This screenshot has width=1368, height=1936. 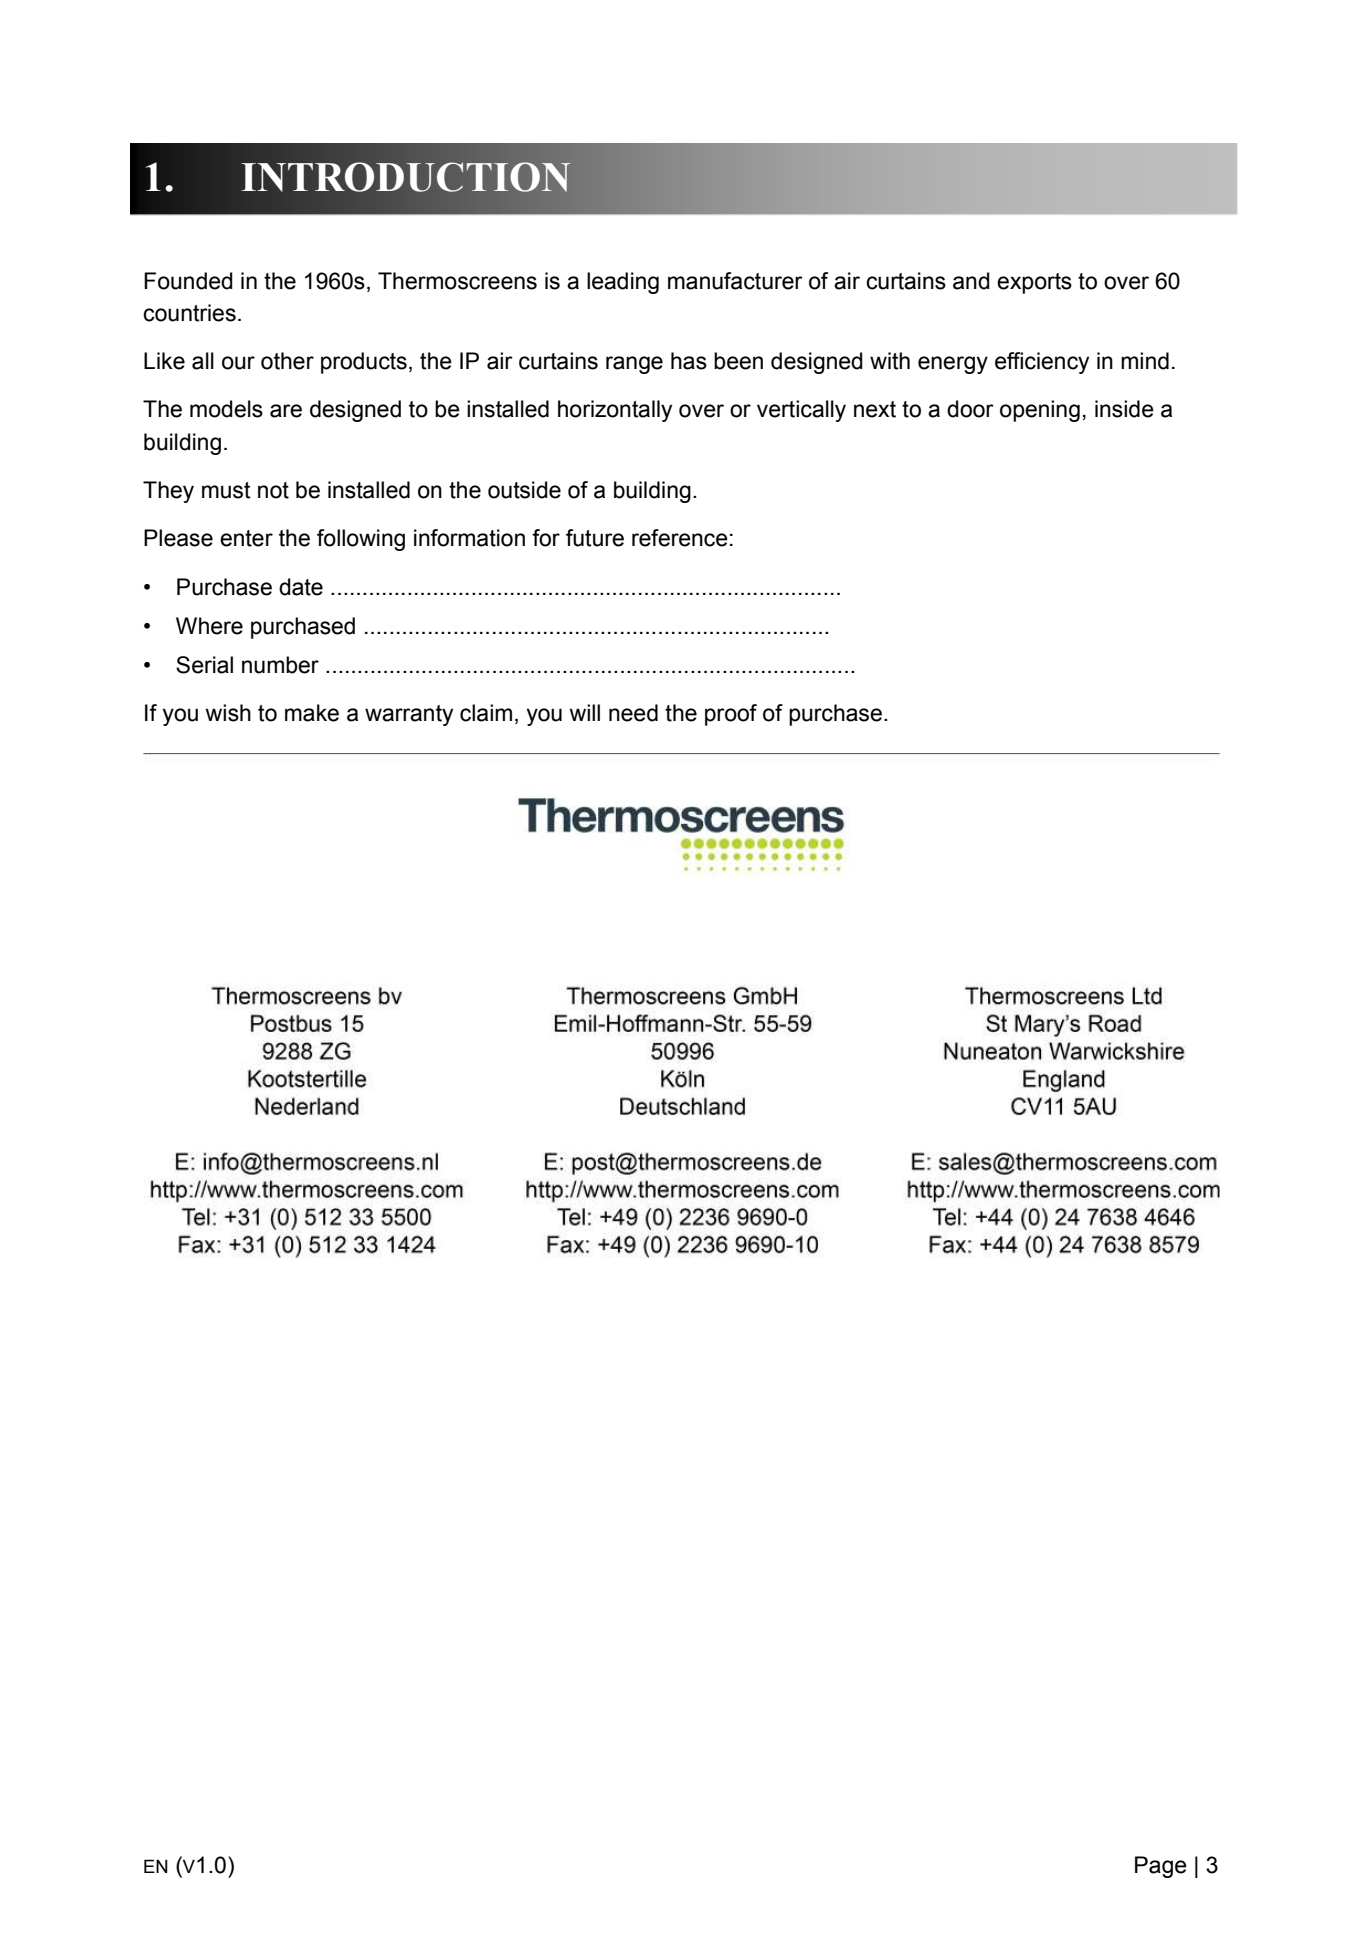 I want to click on exports, so click(x=1034, y=283).
